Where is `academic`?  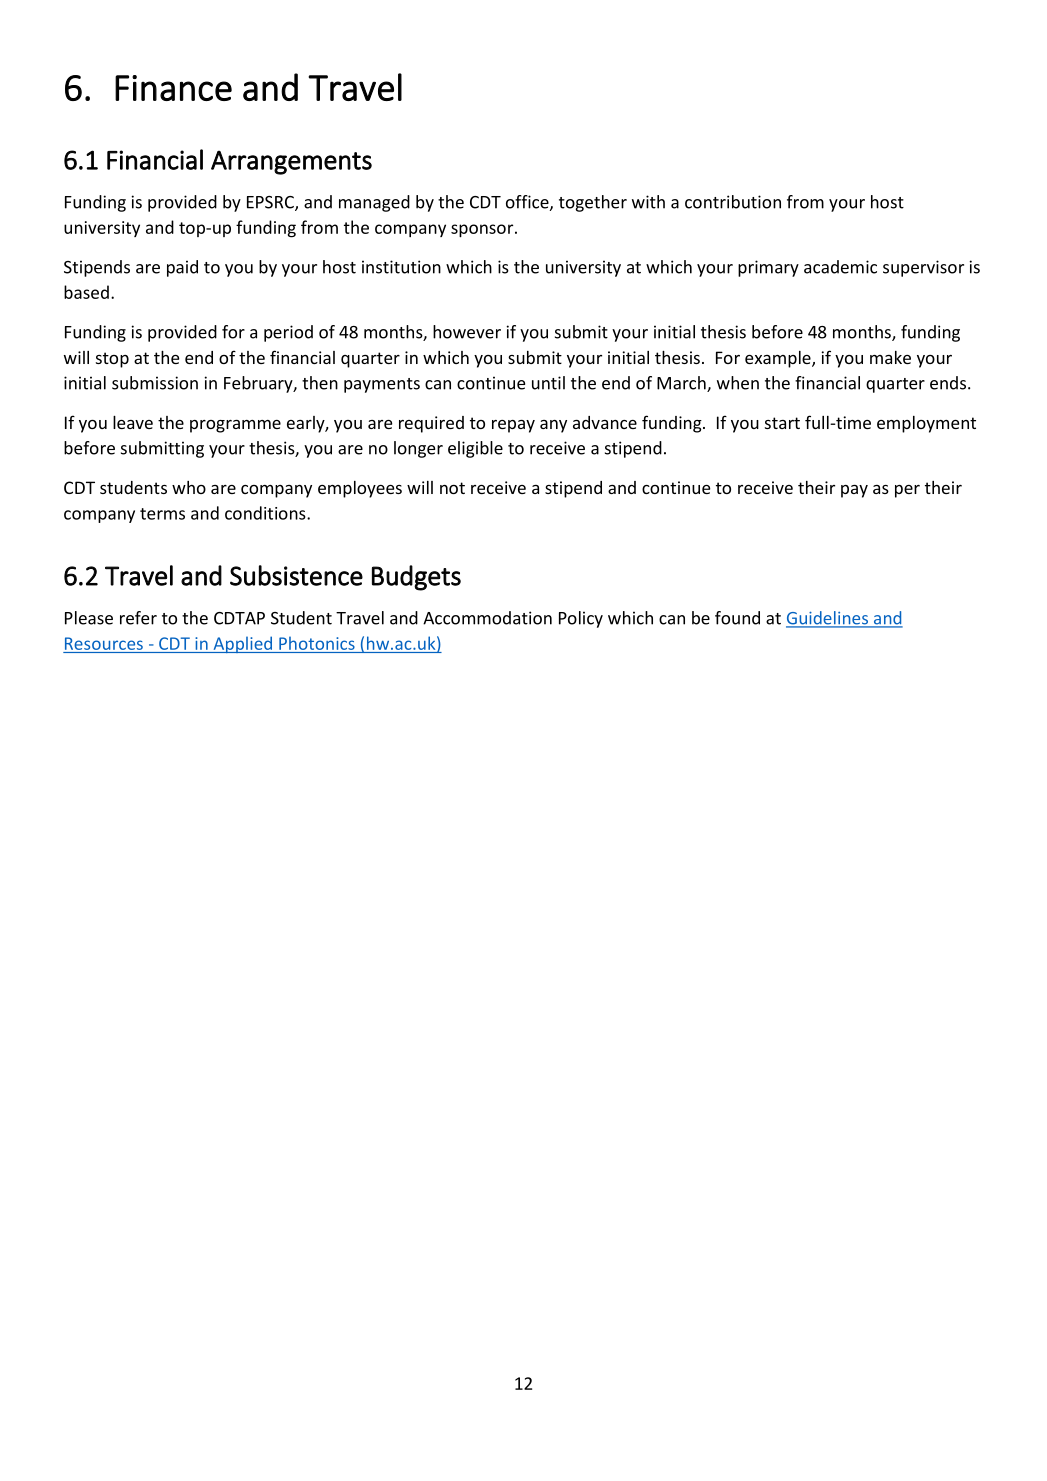 academic is located at coordinates (840, 267).
